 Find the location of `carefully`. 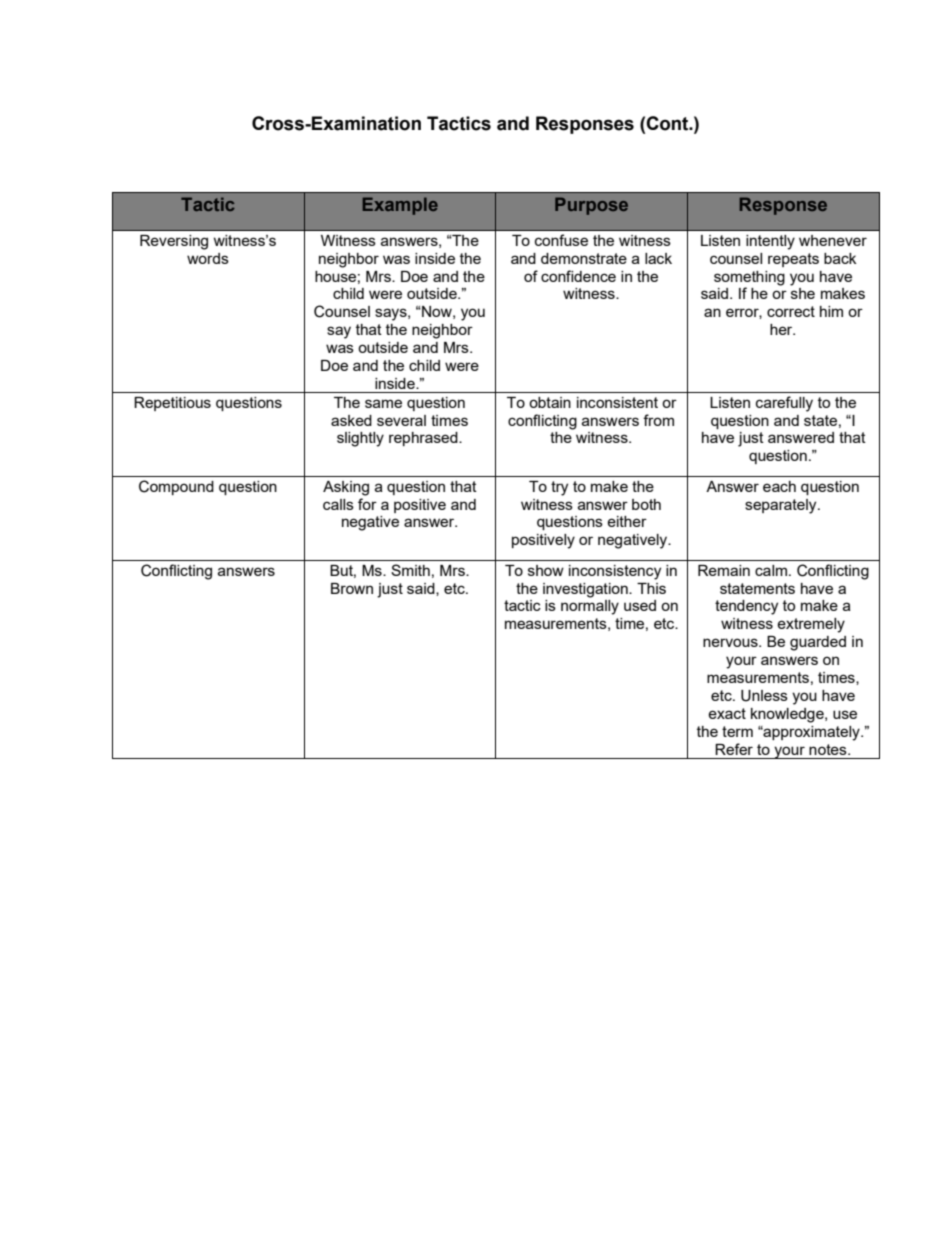

carefully is located at coordinates (784, 404).
